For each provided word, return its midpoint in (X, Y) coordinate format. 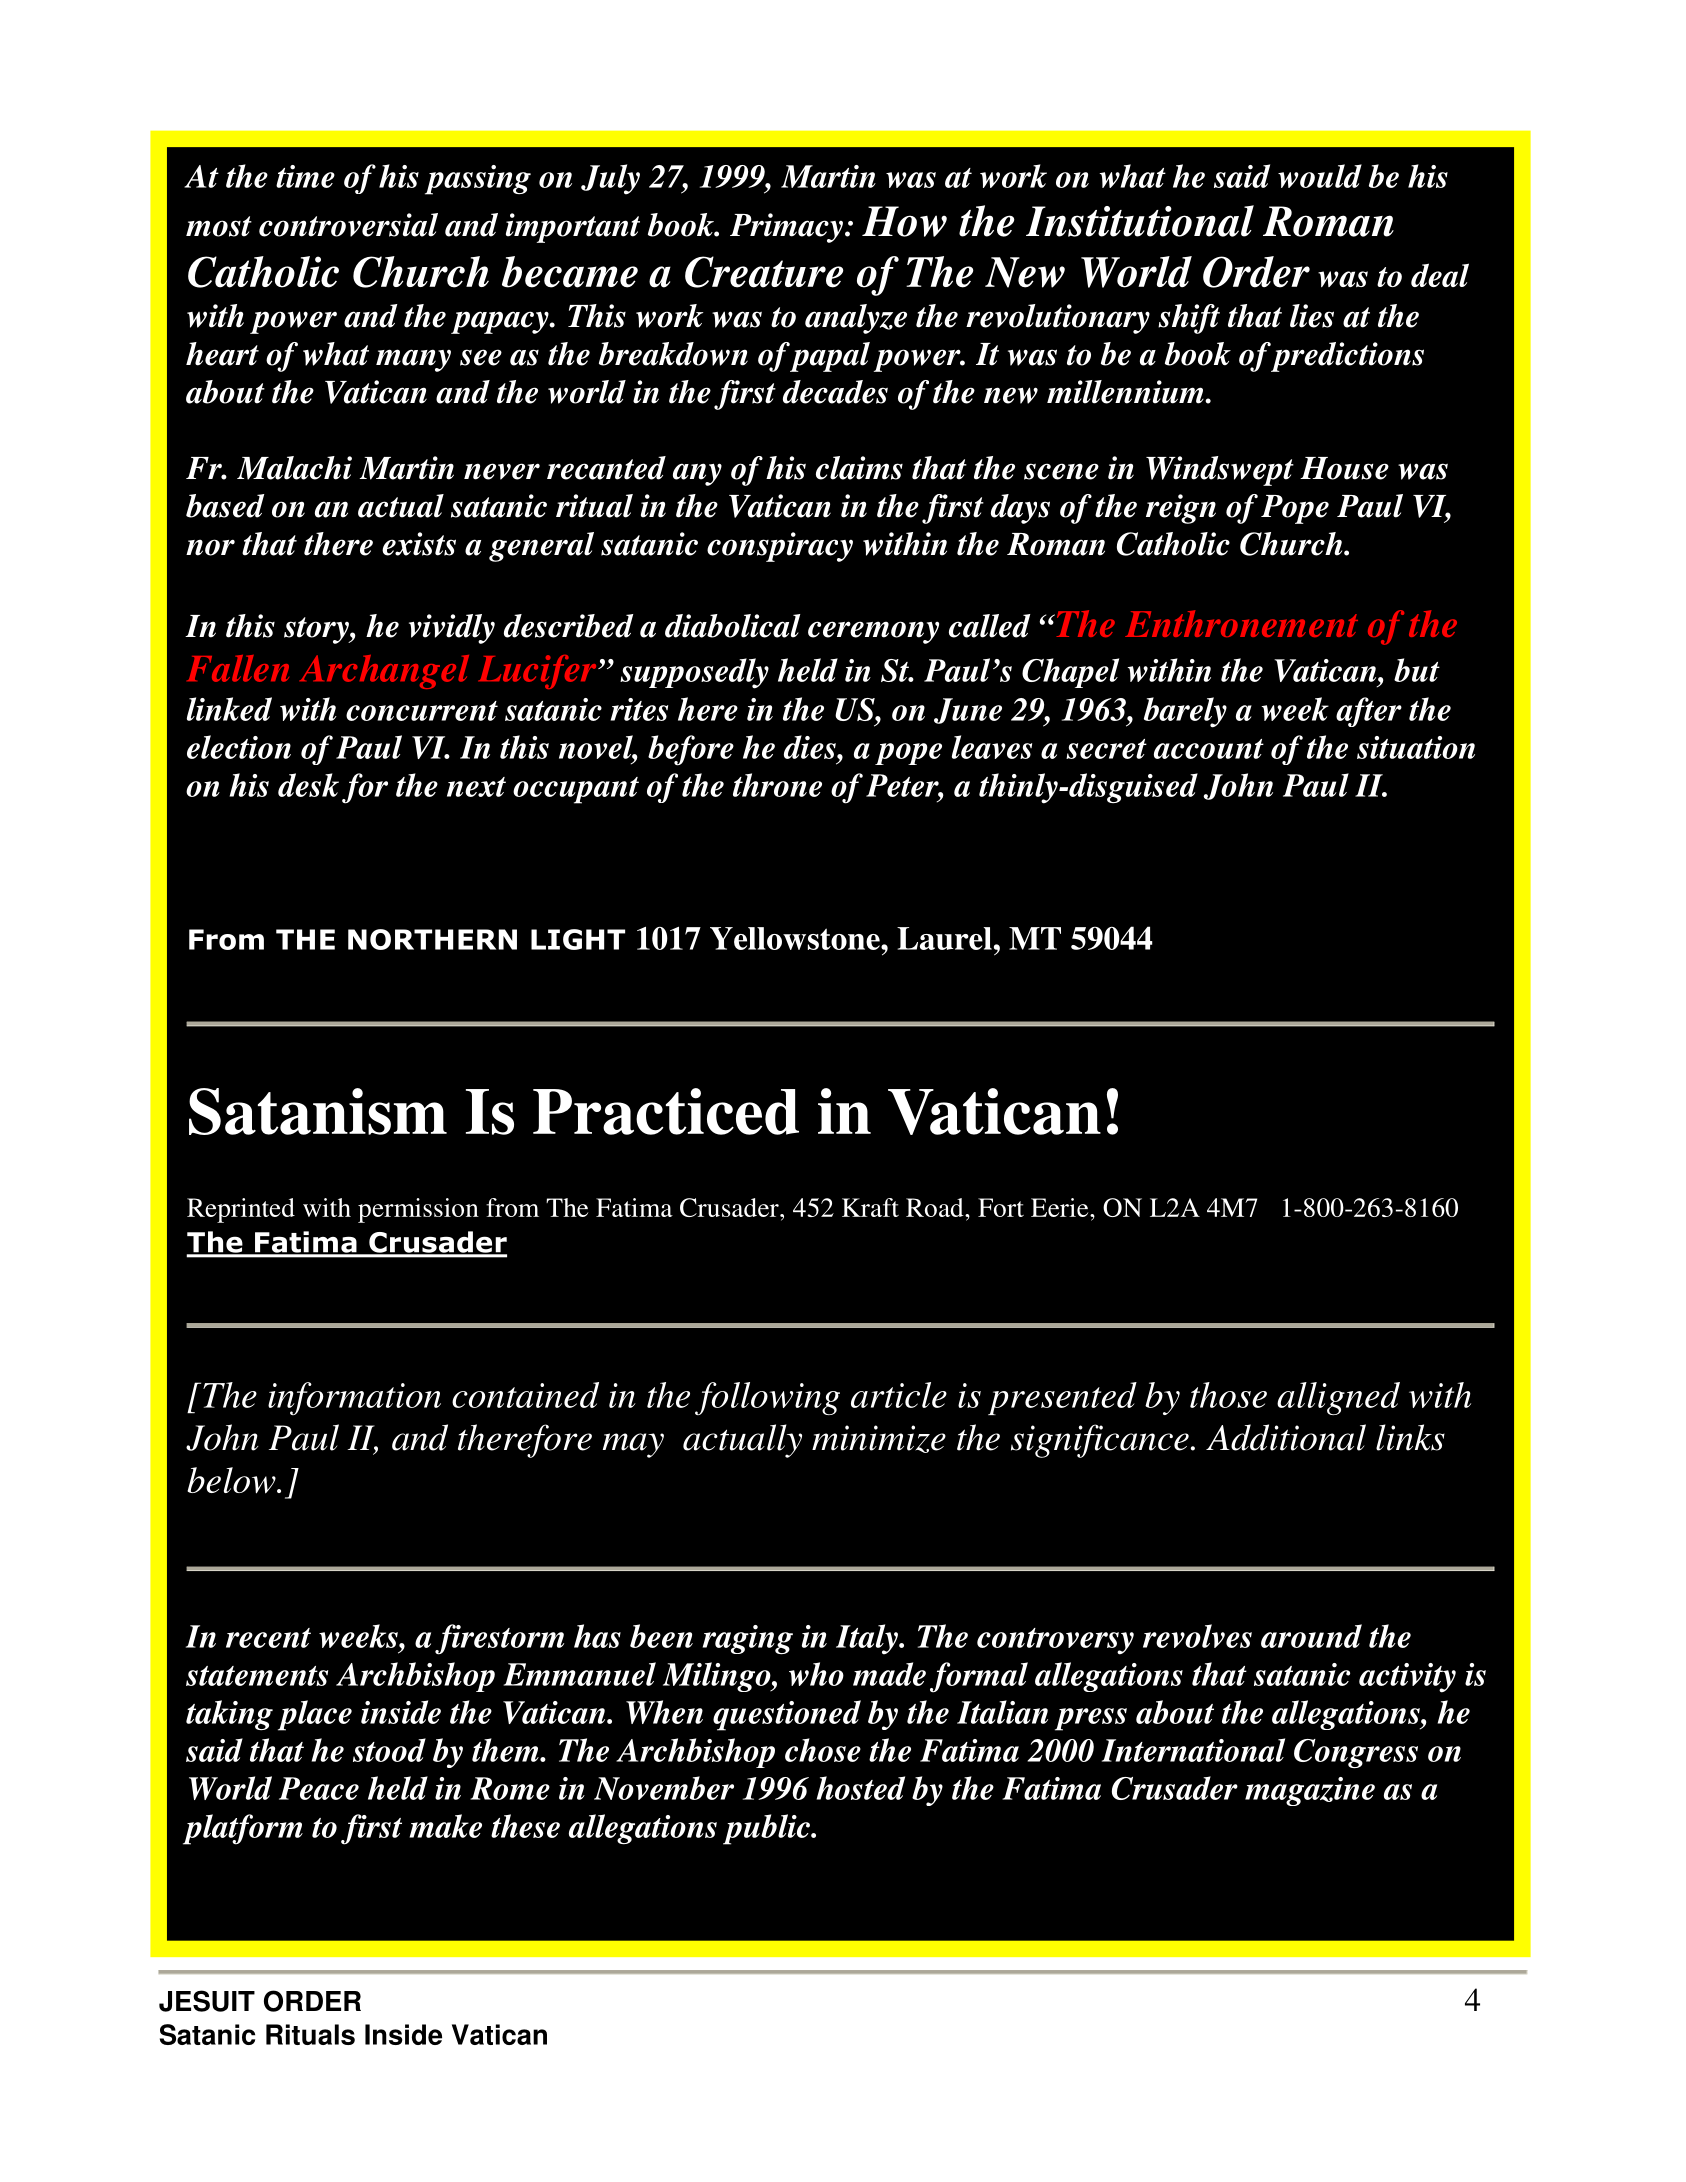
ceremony (873, 632)
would (1320, 176)
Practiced (666, 1111)
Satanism (318, 1111)
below (232, 1480)
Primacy (788, 228)
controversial (348, 225)
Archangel (384, 672)
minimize (879, 1439)
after (1369, 712)
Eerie (1061, 1207)
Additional (1286, 1437)
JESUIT (207, 2001)
